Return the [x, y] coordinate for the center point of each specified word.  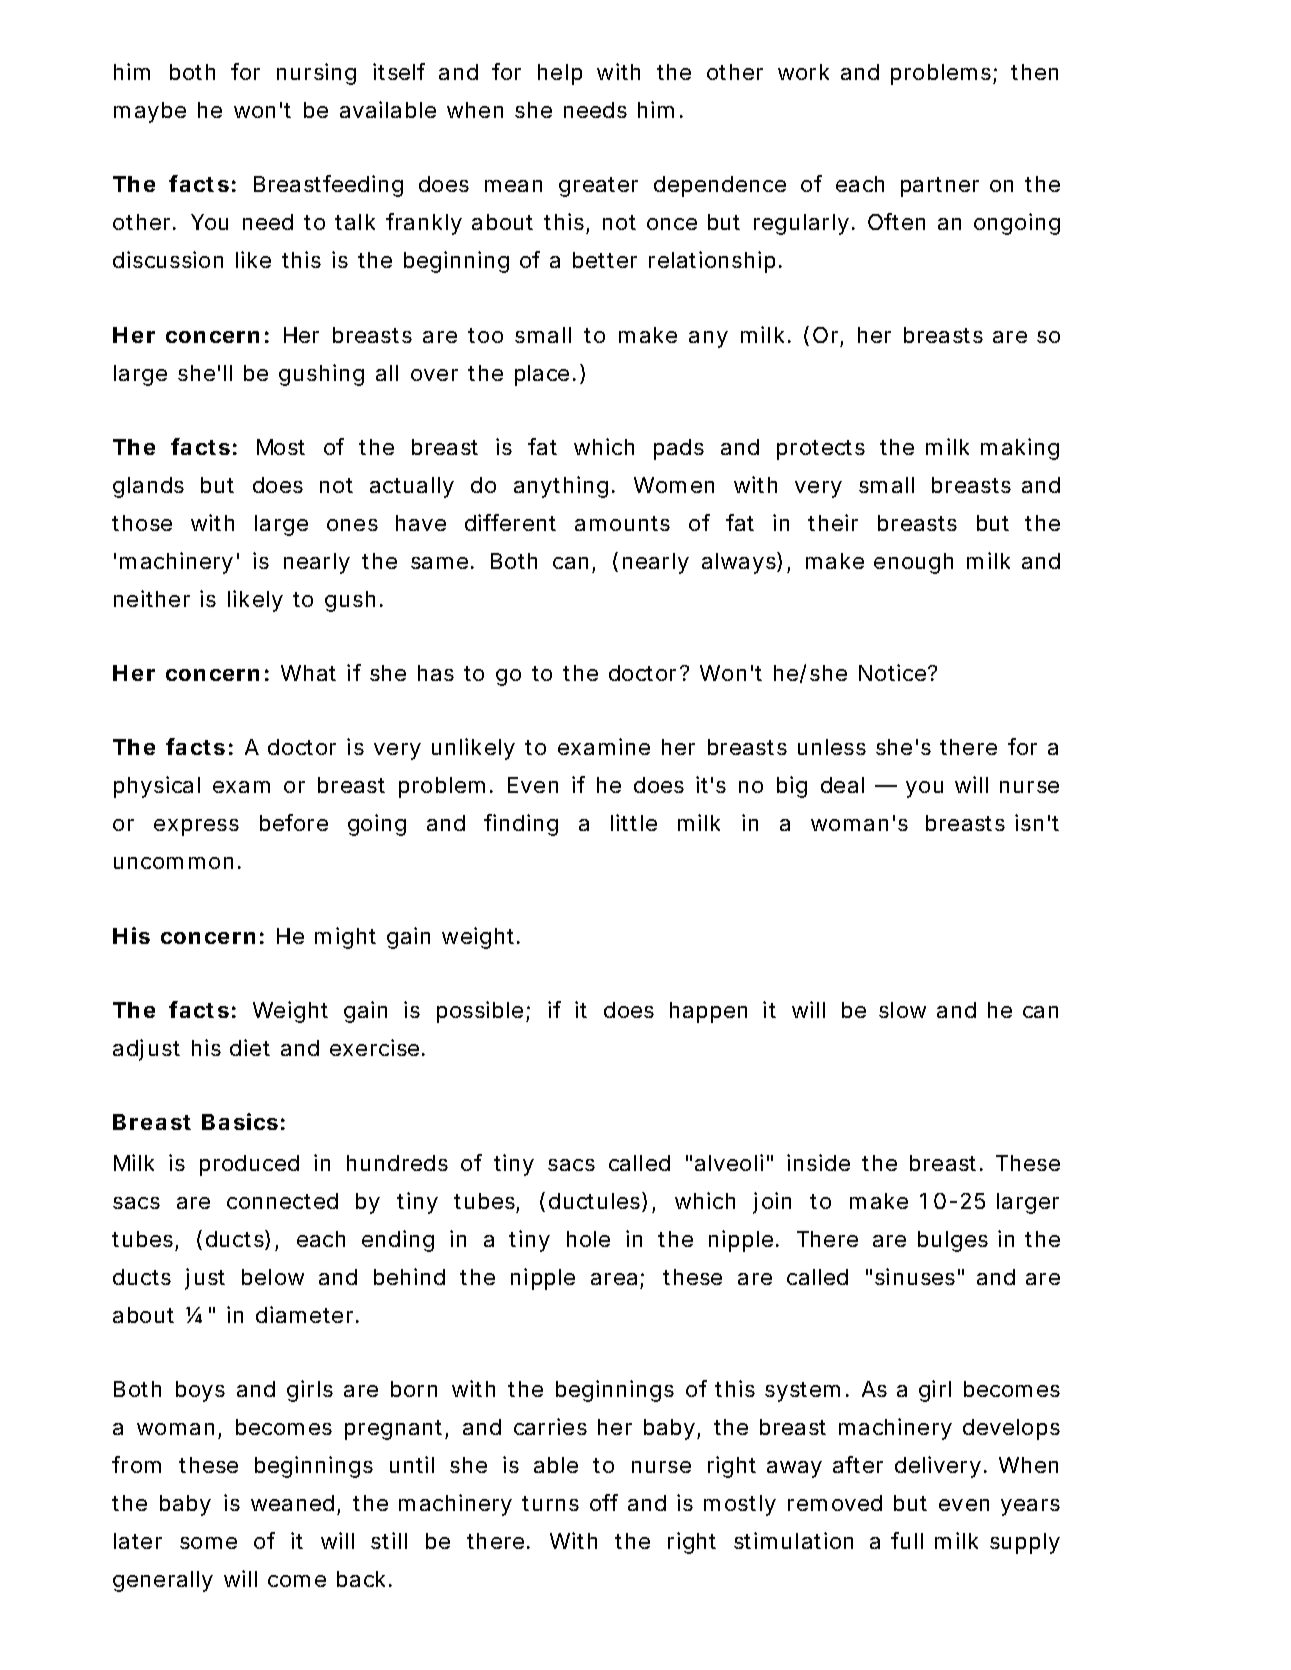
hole [588, 1239]
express [196, 827]
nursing [316, 74]
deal [842, 785]
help [560, 74]
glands [148, 487]
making [1020, 449]
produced [249, 1165]
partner [940, 187]
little [634, 822]
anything [561, 487]
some [208, 1543]
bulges [953, 1241]
